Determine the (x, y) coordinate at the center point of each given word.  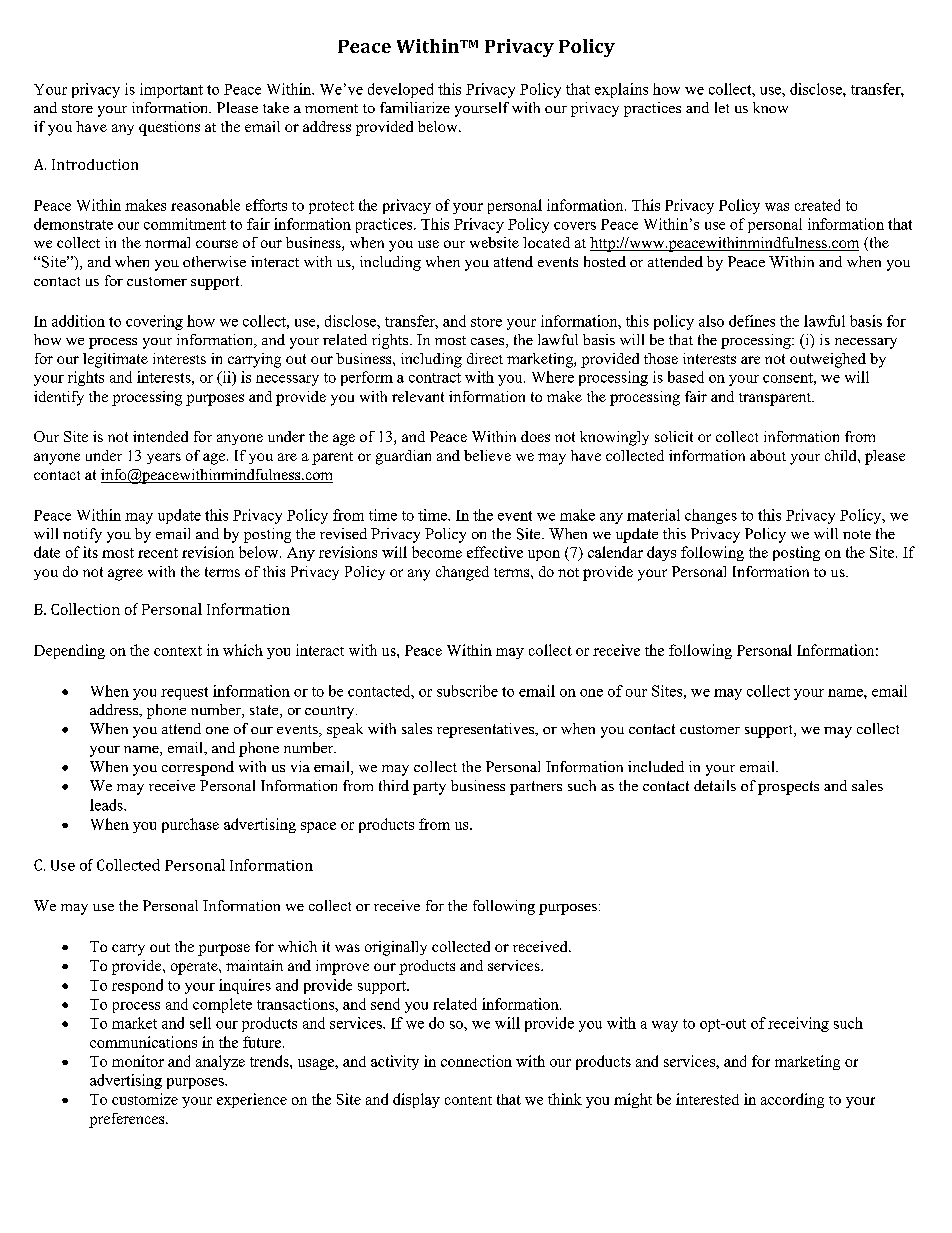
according (792, 1100)
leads (107, 805)
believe (487, 455)
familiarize (415, 107)
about (768, 455)
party (429, 788)
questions (169, 128)
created (817, 205)
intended (160, 436)
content (468, 1100)
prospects (788, 788)
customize (145, 1099)
